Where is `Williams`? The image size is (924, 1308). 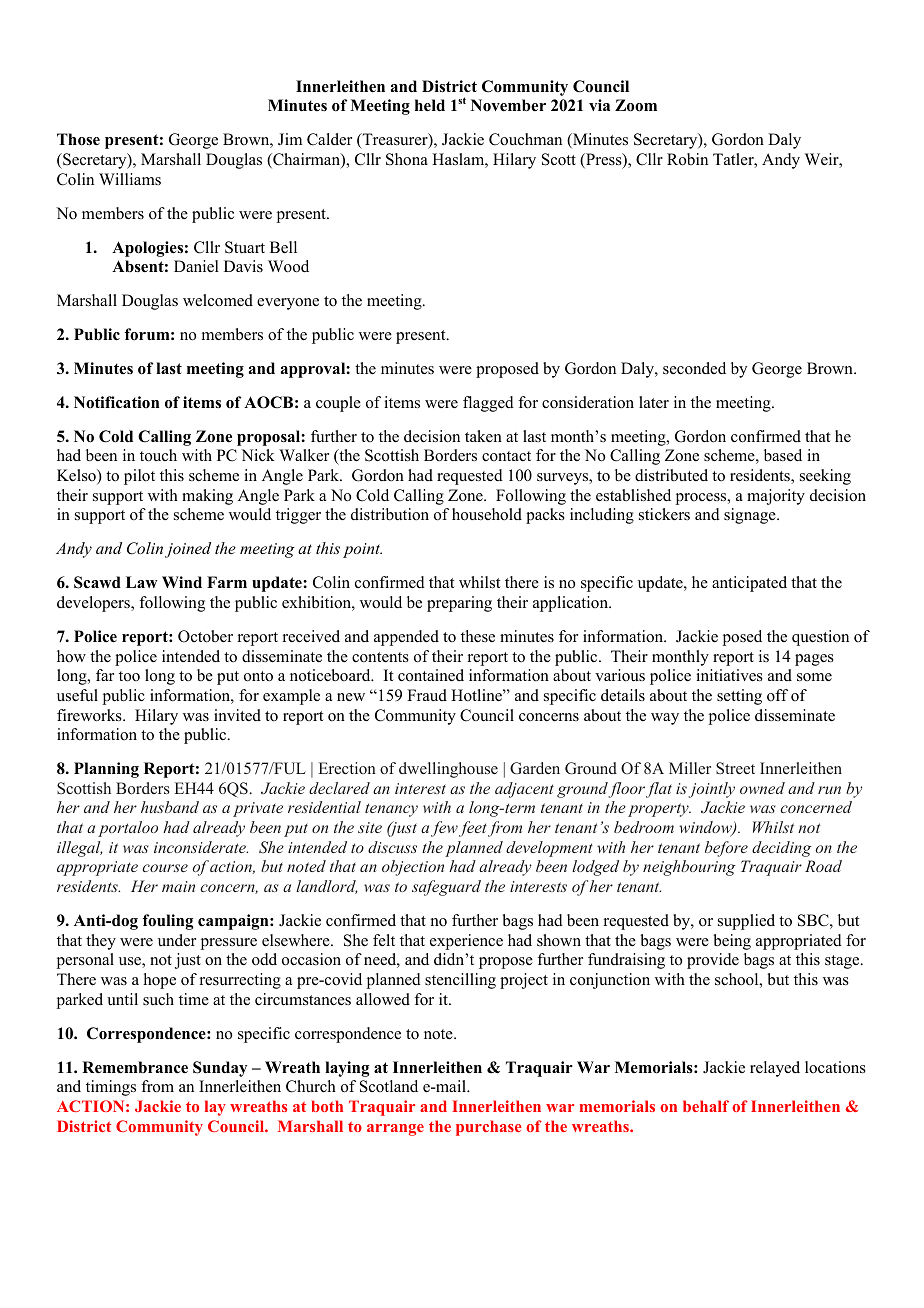 Williams is located at coordinates (130, 179).
